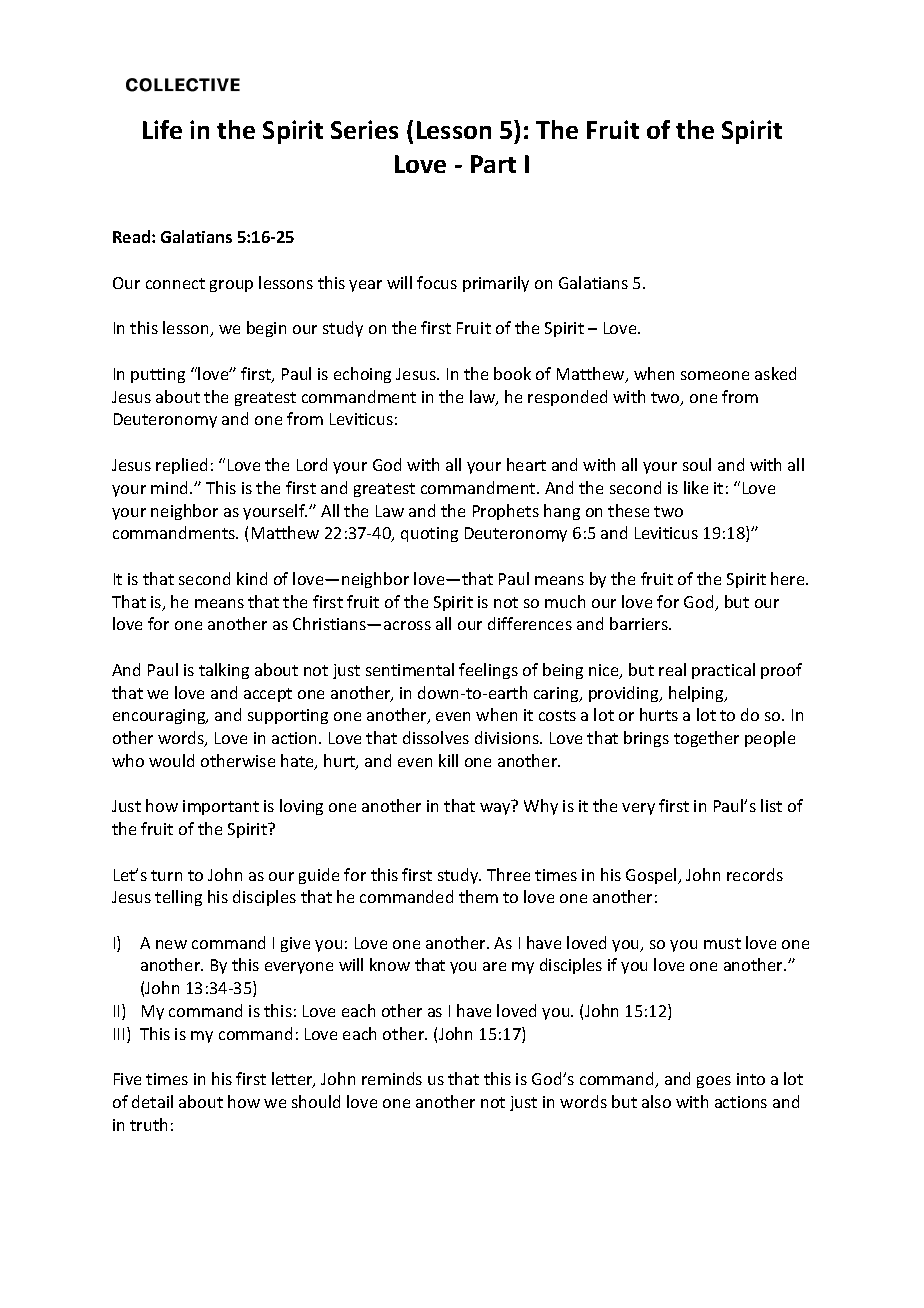 Image resolution: width=924 pixels, height=1308 pixels. Describe the element at coordinates (714, 1082) in the screenshot. I see `goes` at that location.
